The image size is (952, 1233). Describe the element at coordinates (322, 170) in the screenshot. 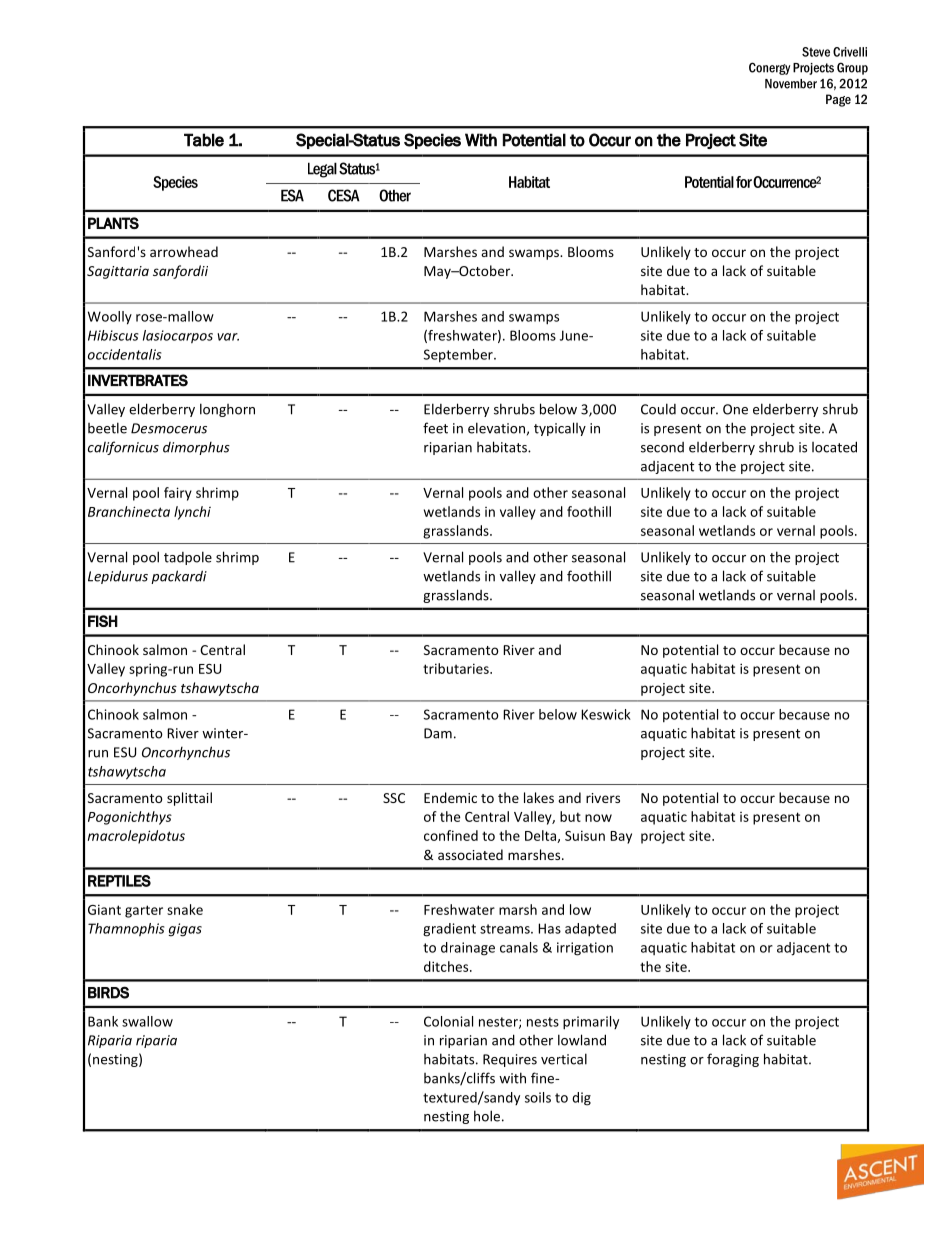

I see `Legal` at that location.
